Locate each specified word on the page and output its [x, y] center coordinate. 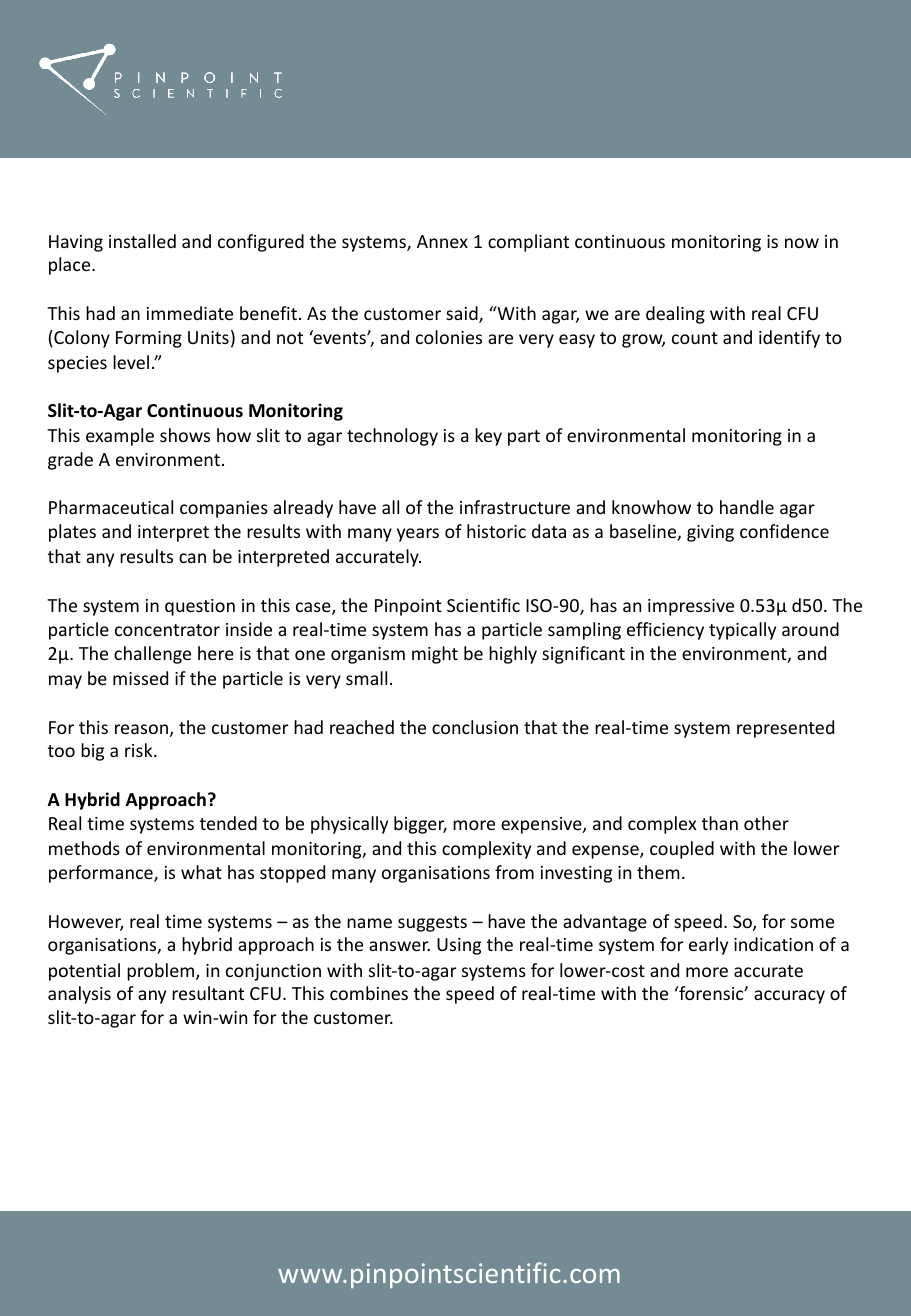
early [708, 946]
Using [459, 946]
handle [747, 507]
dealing [675, 315]
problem [162, 972]
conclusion [475, 727]
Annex [442, 241]
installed [142, 241]
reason [141, 729]
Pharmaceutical [111, 507]
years [418, 535]
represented [785, 729]
